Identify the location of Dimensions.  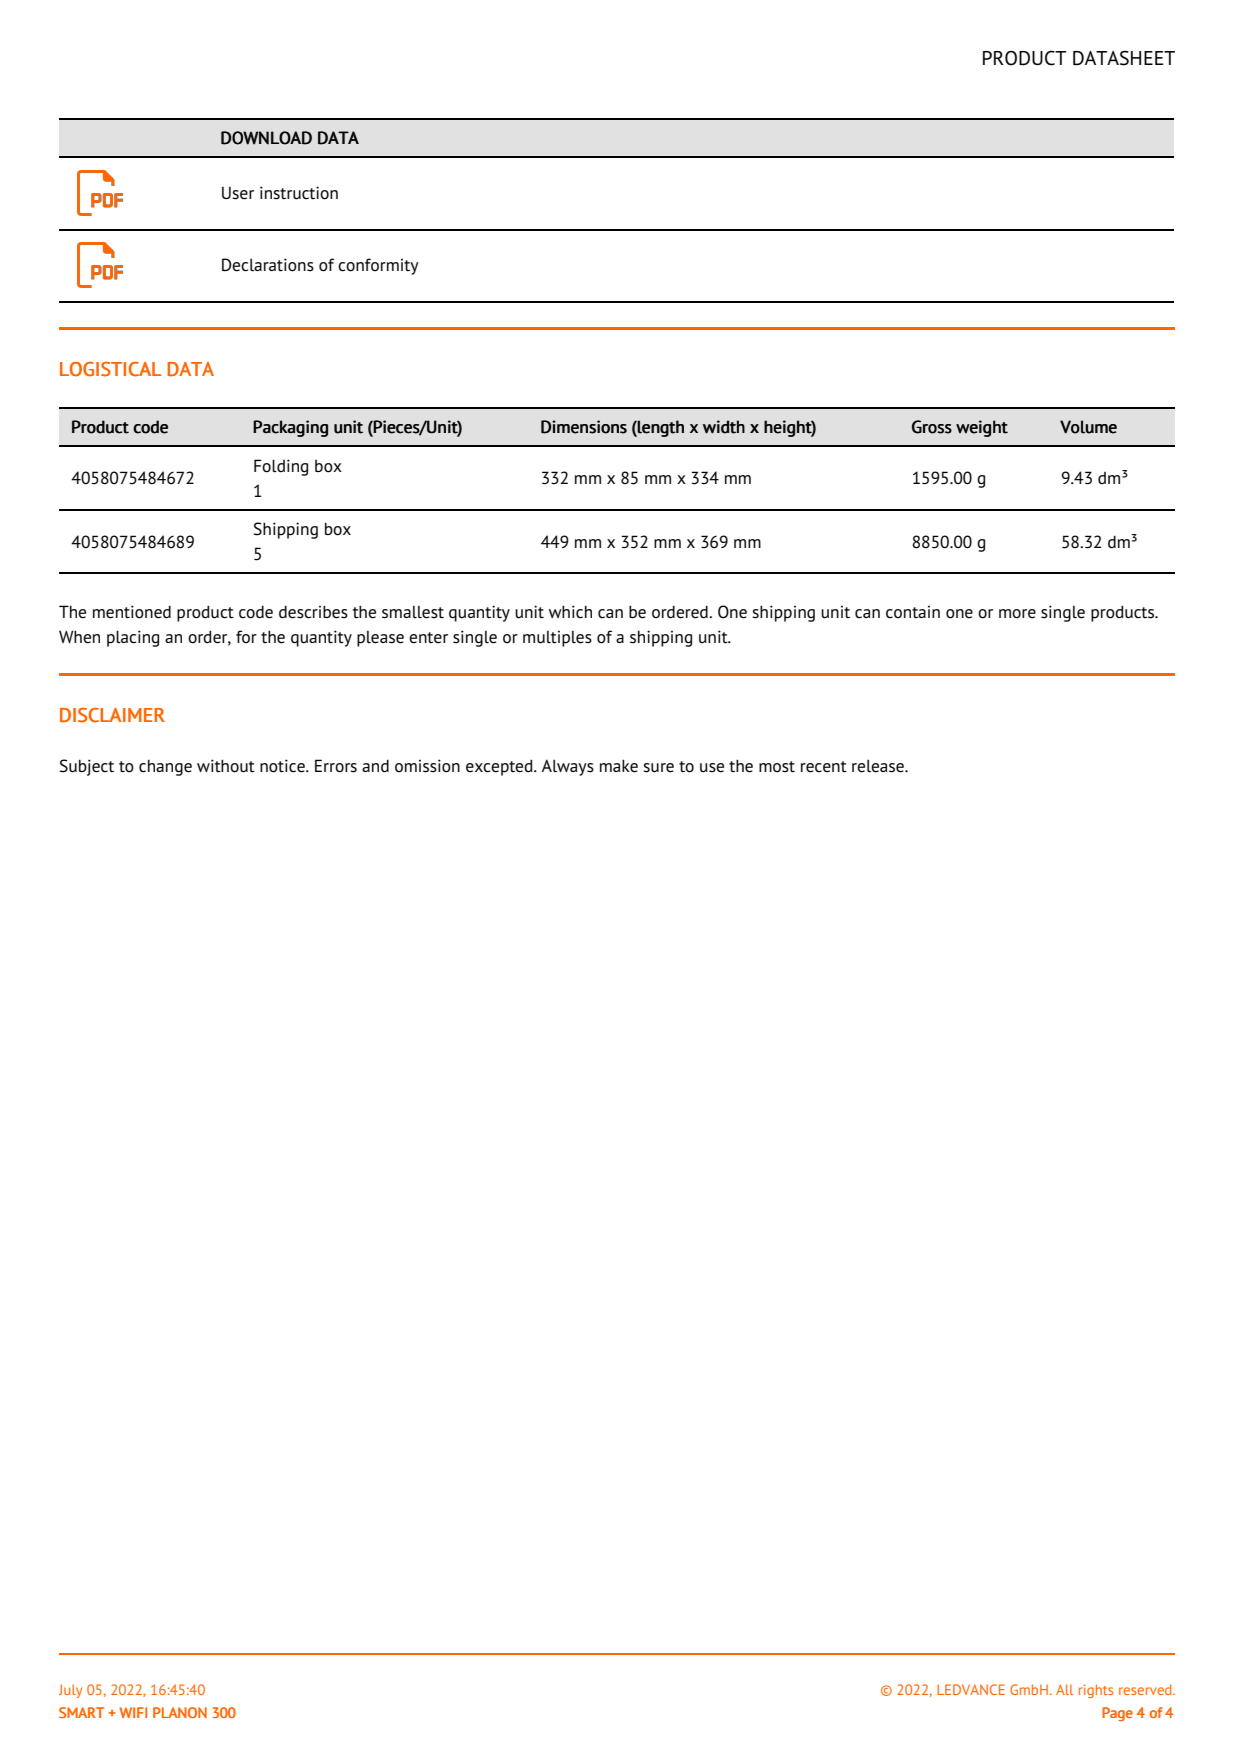
(584, 427).
